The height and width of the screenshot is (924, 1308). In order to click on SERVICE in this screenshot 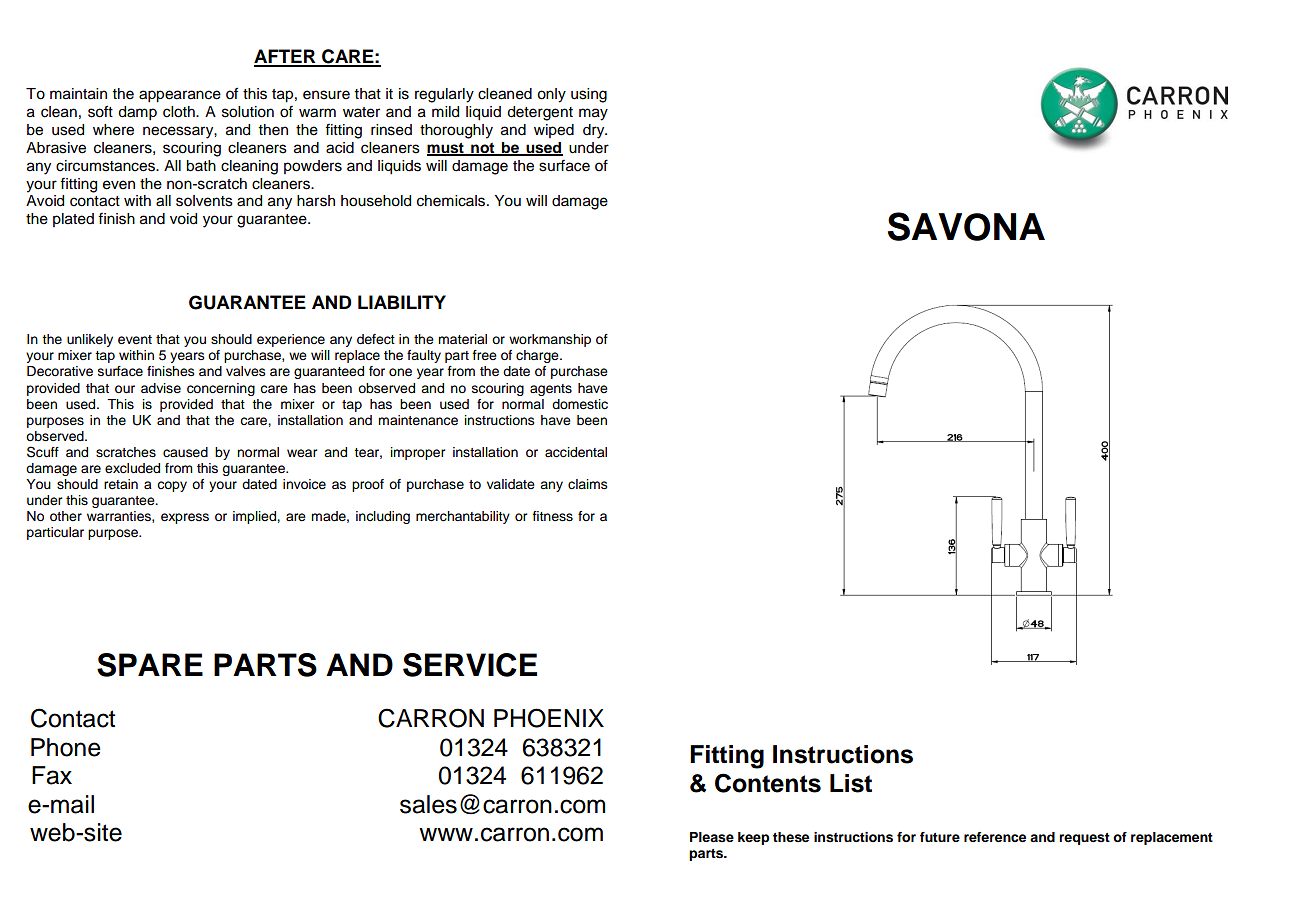, I will do `click(470, 665)`.
